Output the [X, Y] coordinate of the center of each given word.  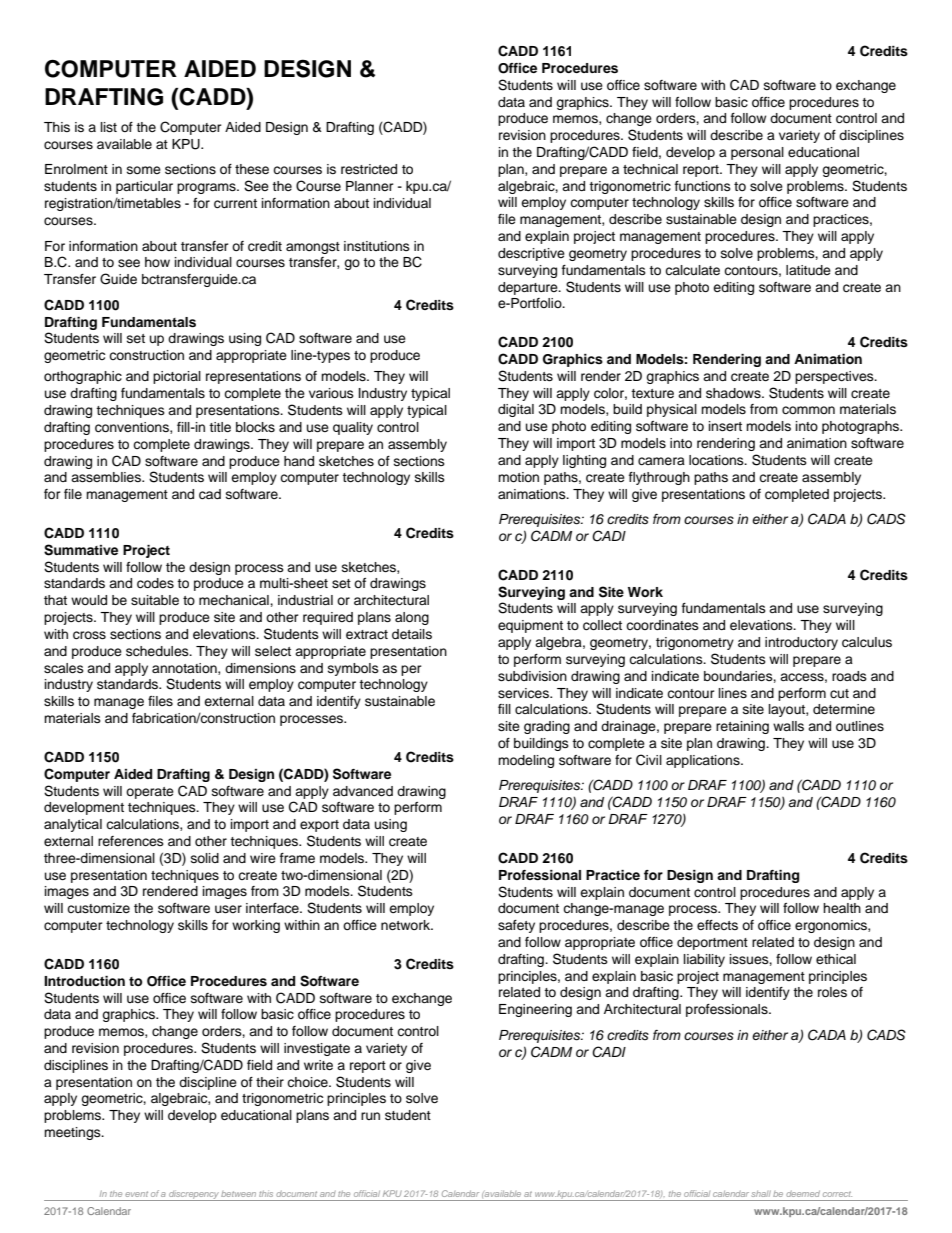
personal [757, 153]
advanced [363, 791]
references [131, 841]
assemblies [107, 477]
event [136, 1194]
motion [518, 477]
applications [704, 761]
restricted [369, 169]
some [144, 170]
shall [761, 1193]
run [370, 1116]
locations [717, 460]
